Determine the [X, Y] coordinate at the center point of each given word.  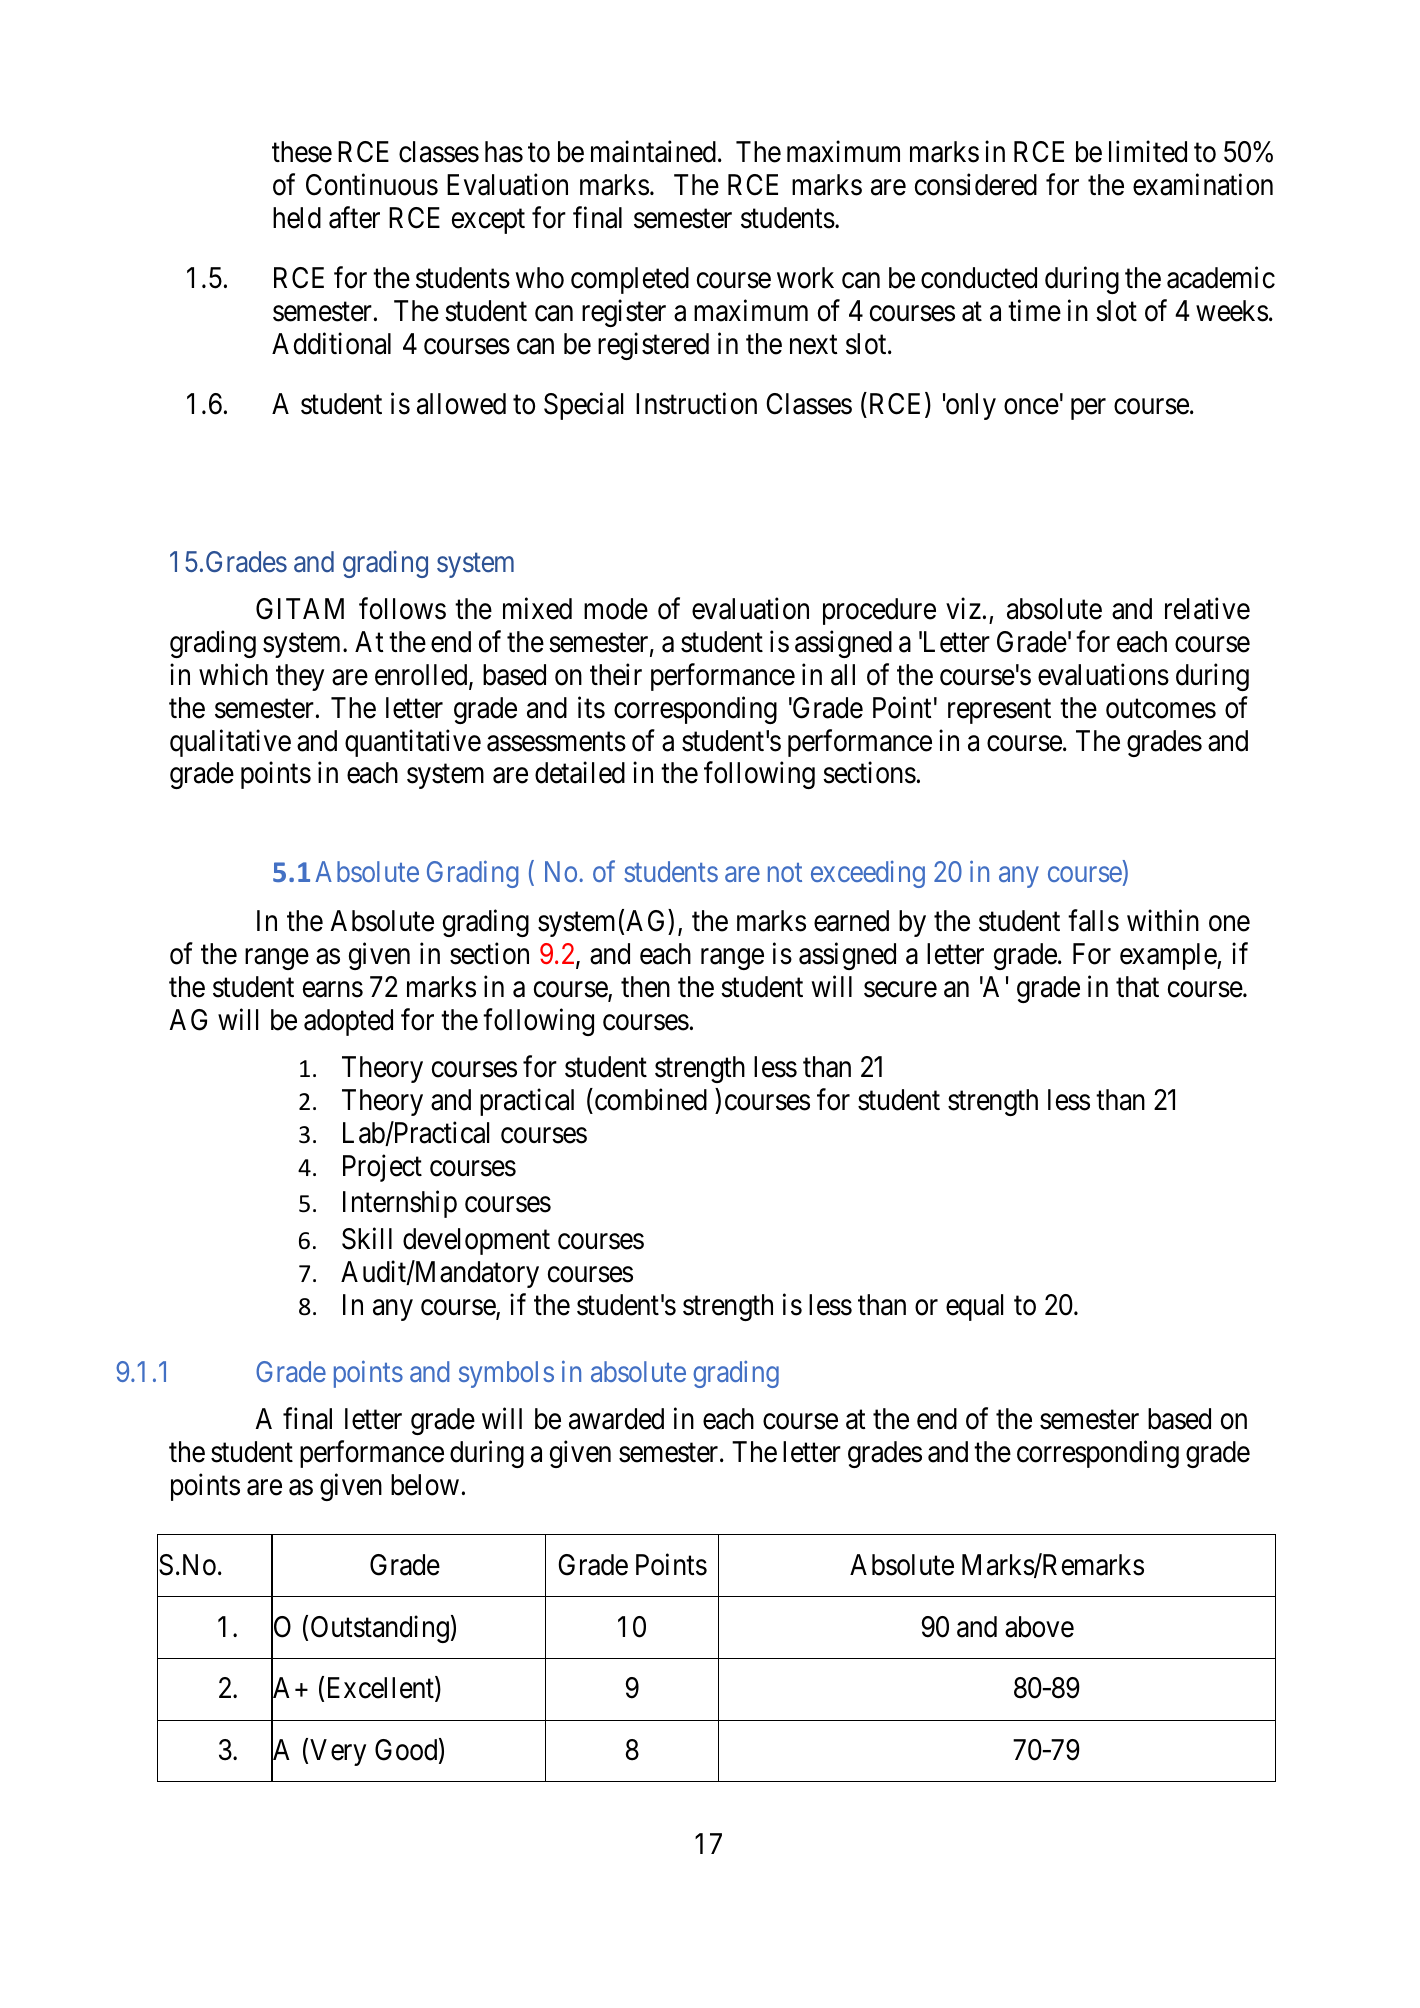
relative [1207, 608]
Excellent [382, 1689]
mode [616, 609]
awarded [616, 1419]
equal [974, 1307]
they [300, 677]
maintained [653, 152]
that [1137, 987]
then [645, 987]
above [1039, 1627]
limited [1148, 152]
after [354, 217]
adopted [348, 1022]
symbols [506, 1374]
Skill [367, 1239]
